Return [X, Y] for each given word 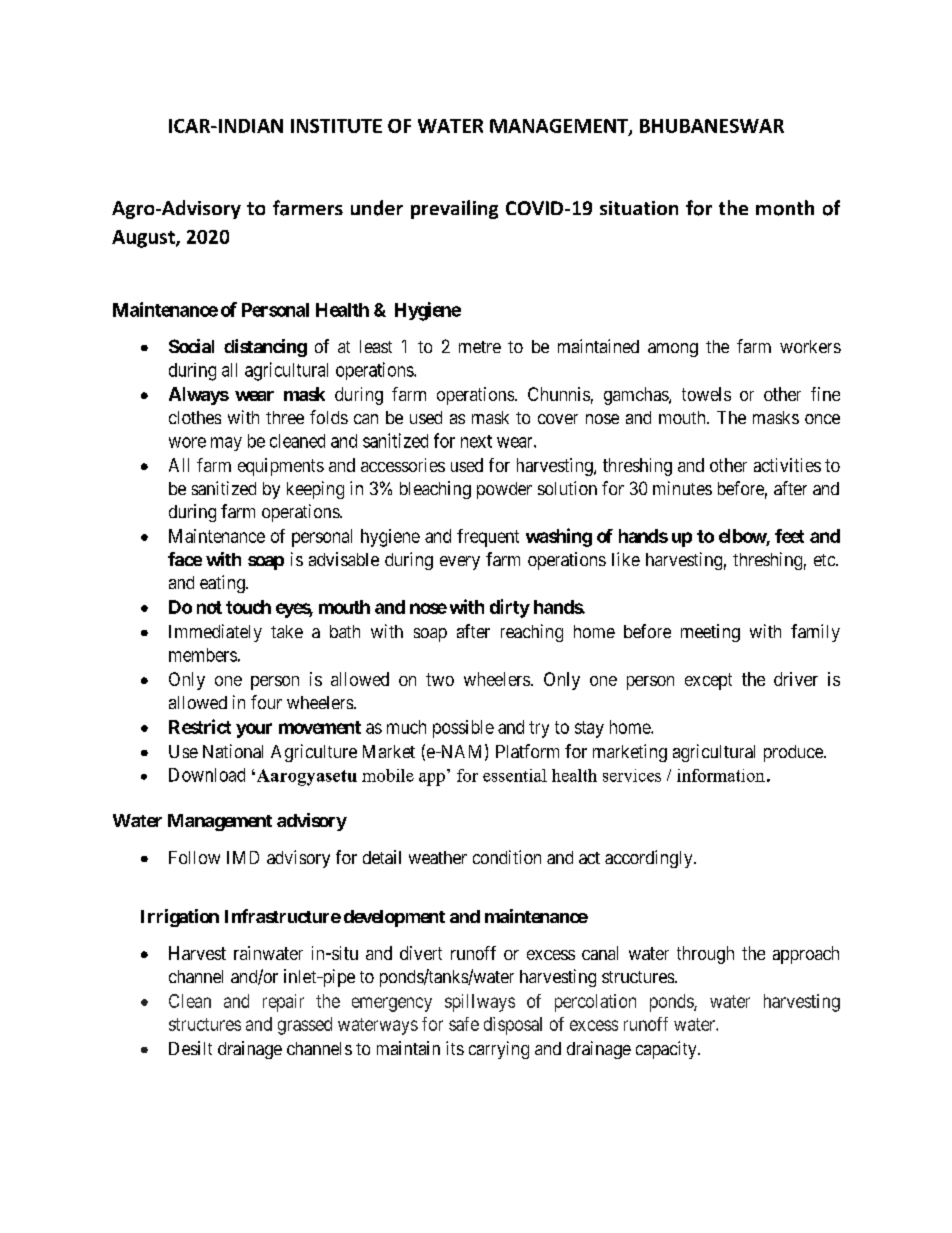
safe [464, 1024]
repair [283, 1003]
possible [463, 729]
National [233, 751]
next [476, 441]
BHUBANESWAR [712, 126]
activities [787, 465]
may [226, 444]
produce [794, 753]
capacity [667, 1050]
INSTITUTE [336, 126]
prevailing [454, 209]
